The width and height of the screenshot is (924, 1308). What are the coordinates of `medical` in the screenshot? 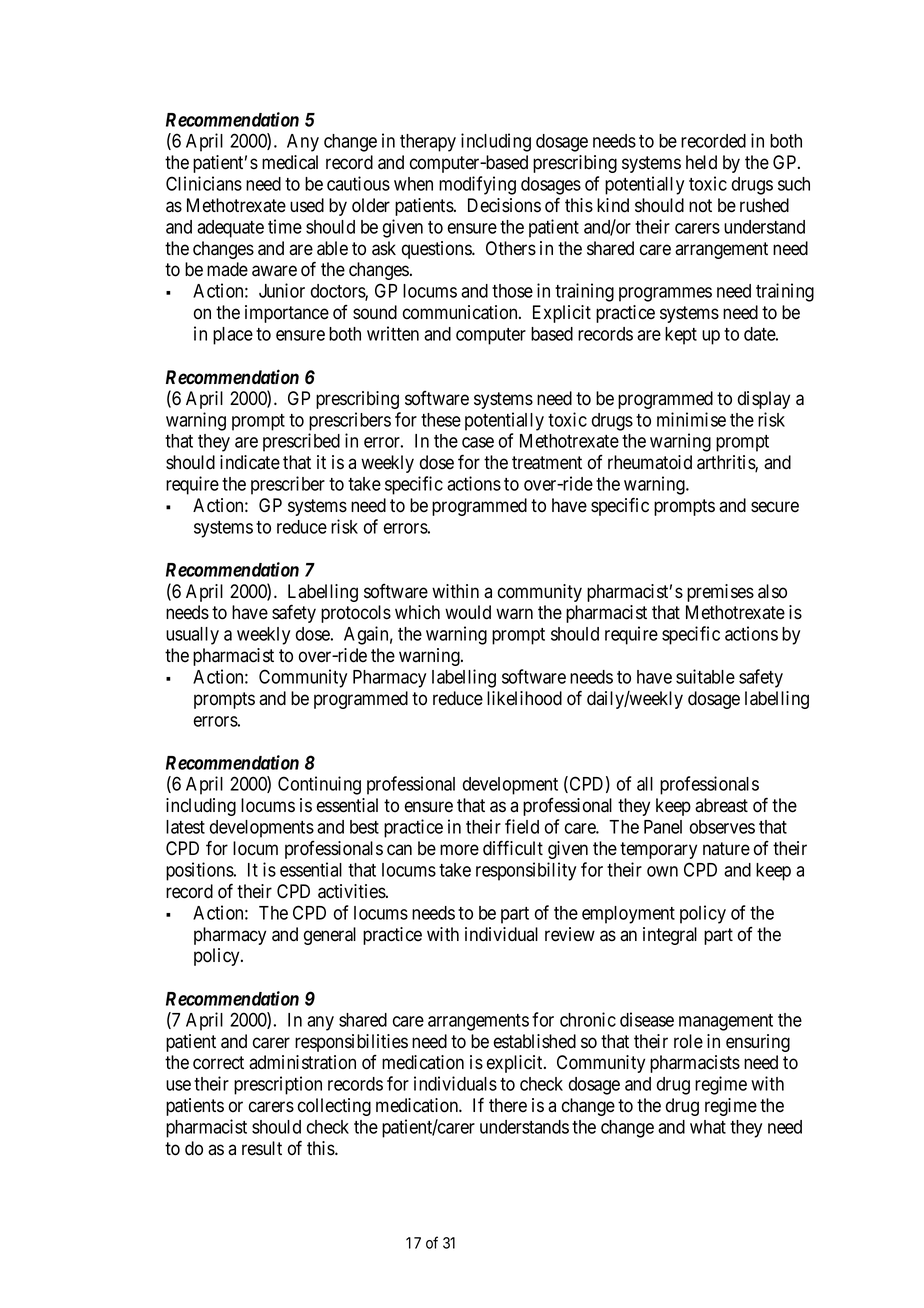 It's located at (290, 162).
